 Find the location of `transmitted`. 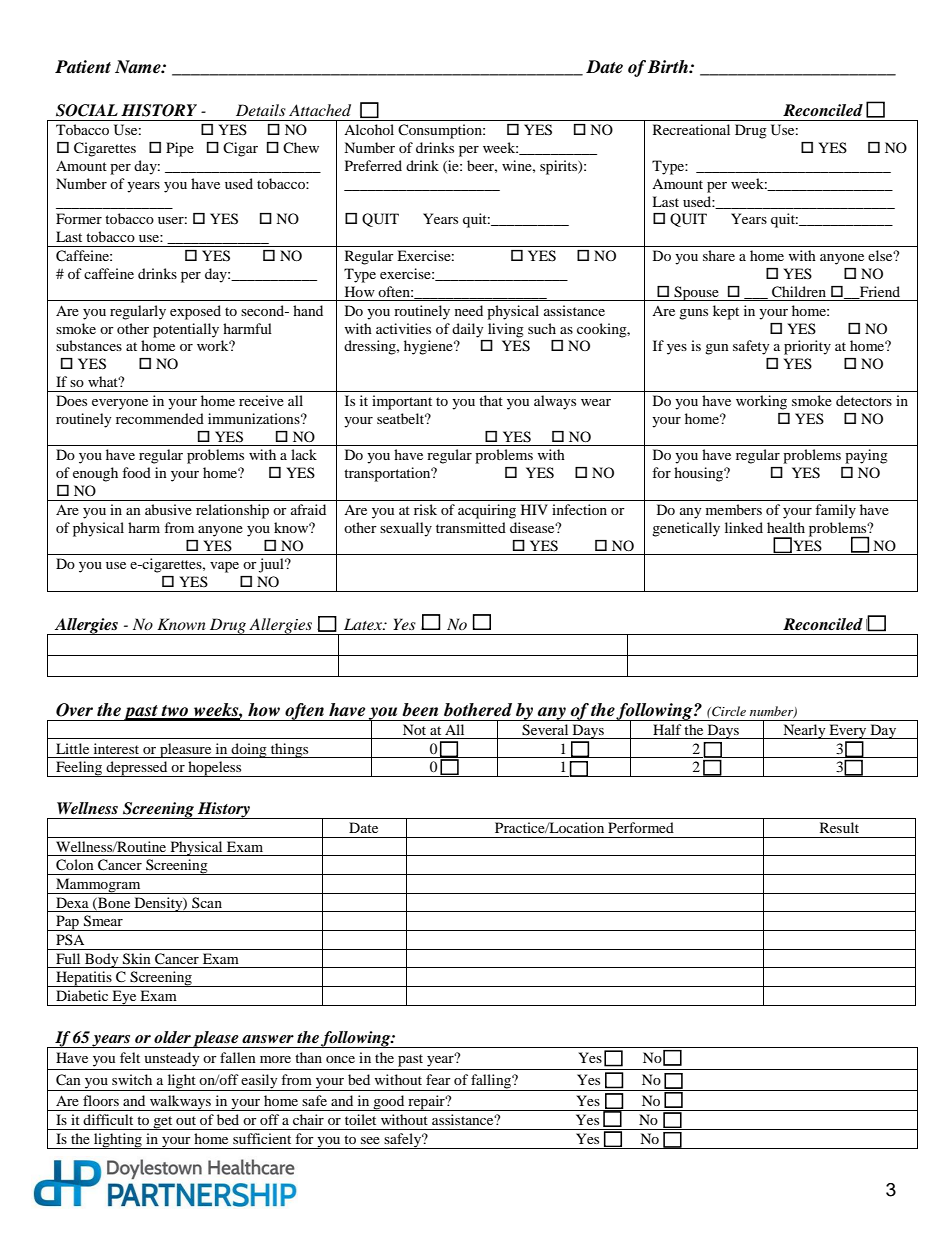

transmitted is located at coordinates (471, 527).
